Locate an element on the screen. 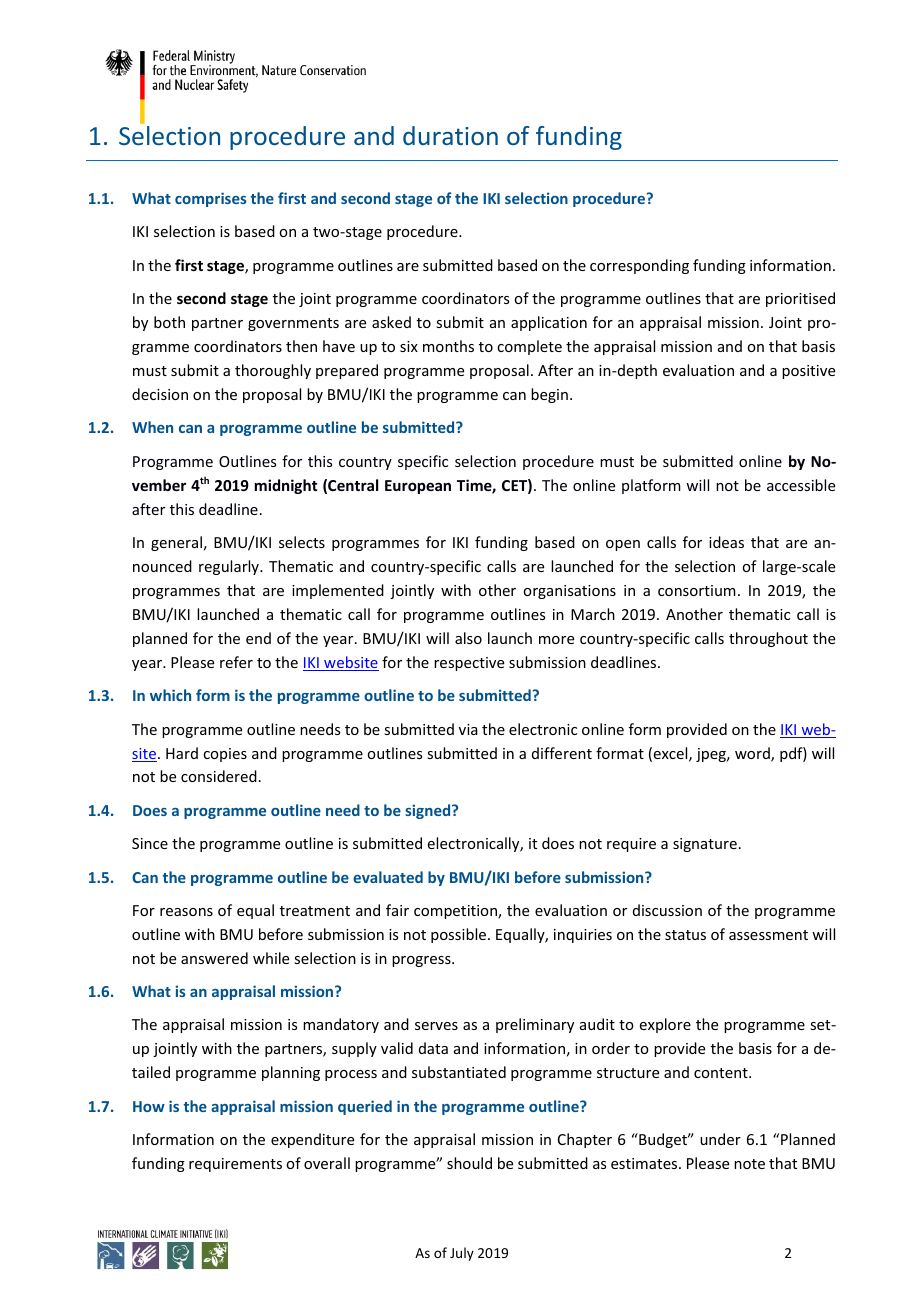 The image size is (924, 1308). respective is located at coordinates (469, 664).
